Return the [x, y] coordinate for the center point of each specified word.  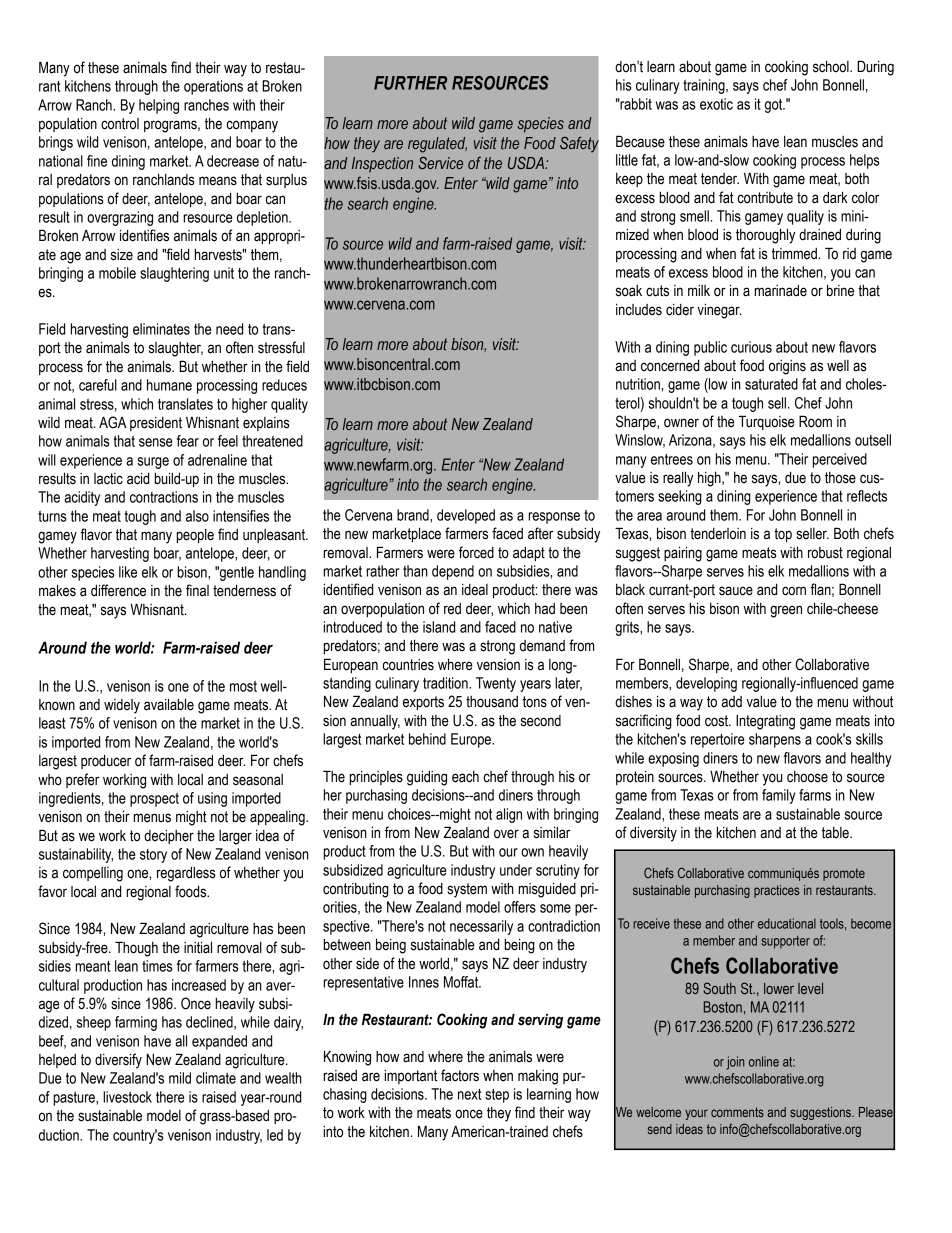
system [467, 890]
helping [159, 106]
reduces [284, 385]
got [775, 106]
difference [118, 590]
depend [453, 572]
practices [777, 891]
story [153, 856]
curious [751, 347]
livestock [127, 1097]
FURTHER [410, 83]
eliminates [161, 329]
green [786, 611]
